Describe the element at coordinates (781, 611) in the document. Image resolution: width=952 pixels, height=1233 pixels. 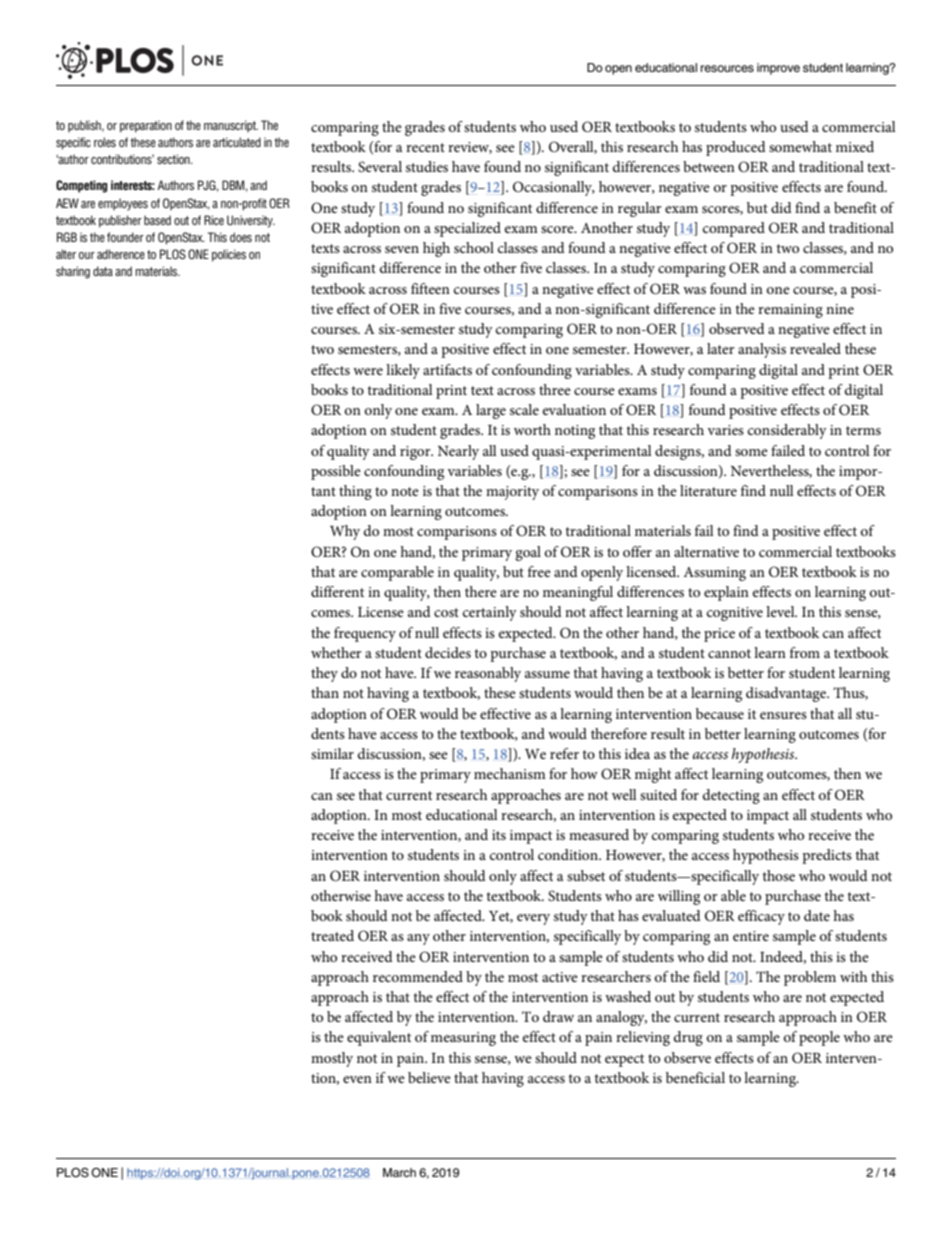
I see `level` at that location.
